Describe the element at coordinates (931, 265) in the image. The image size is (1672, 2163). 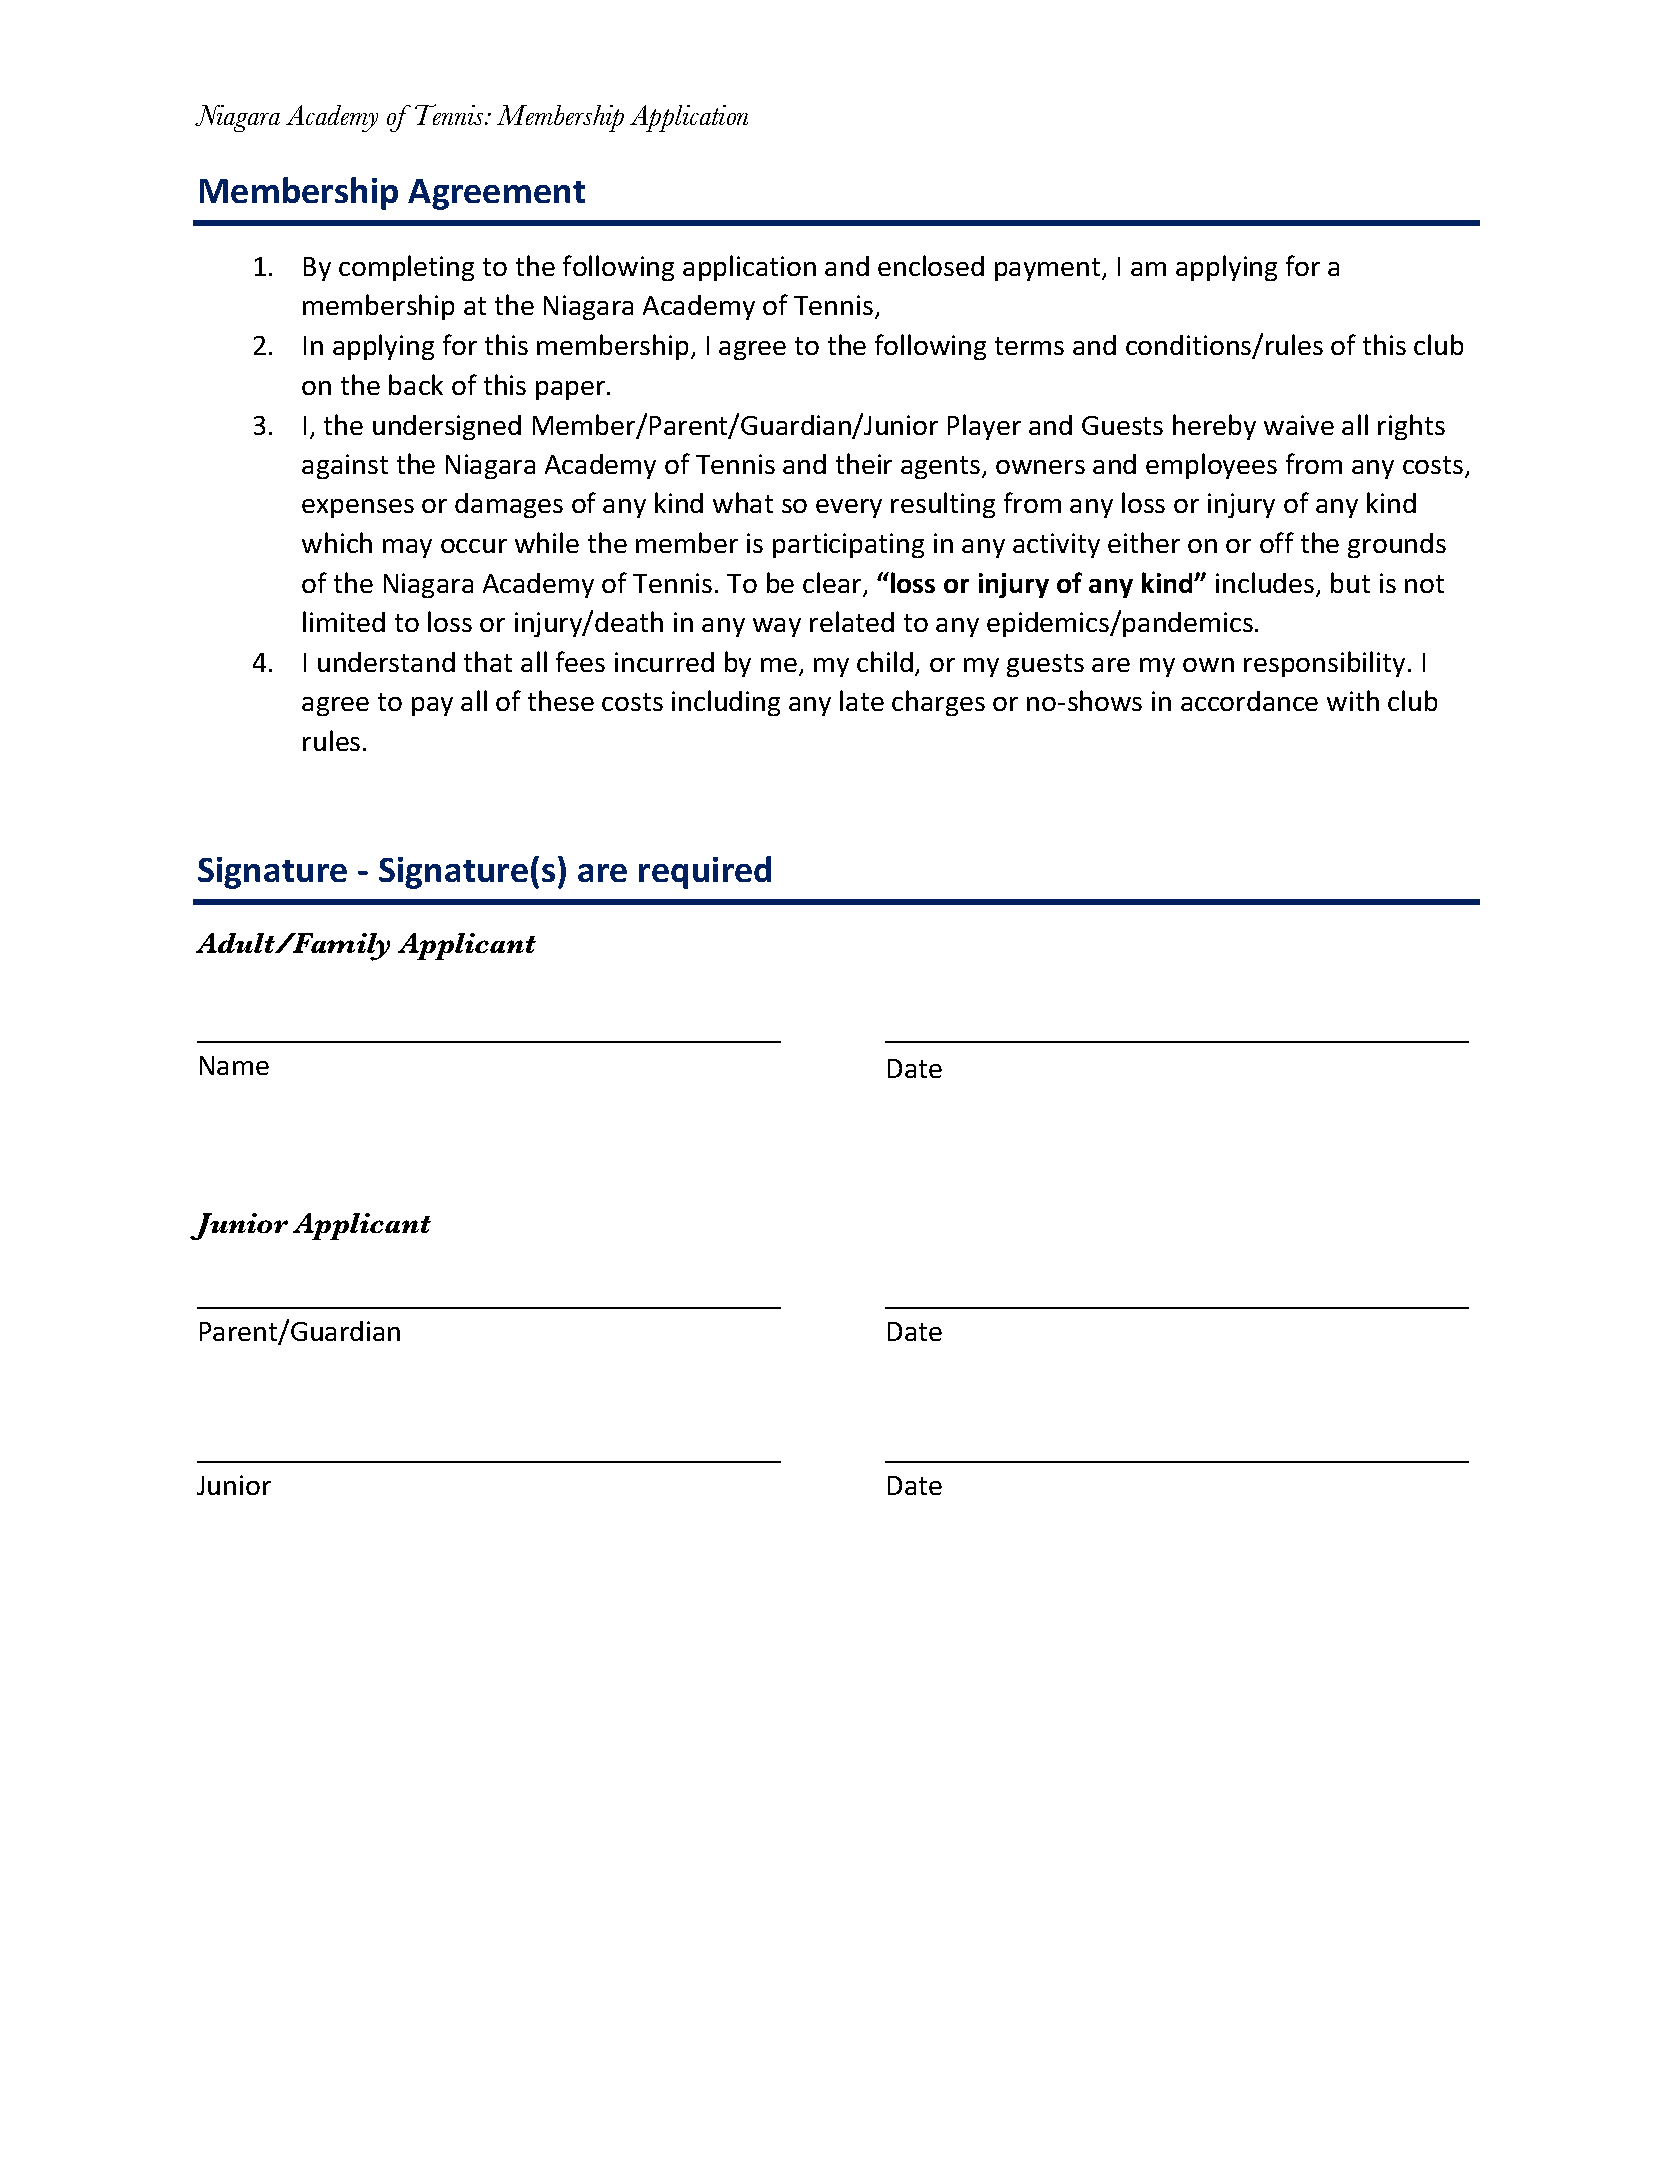
I see `enclosed` at that location.
